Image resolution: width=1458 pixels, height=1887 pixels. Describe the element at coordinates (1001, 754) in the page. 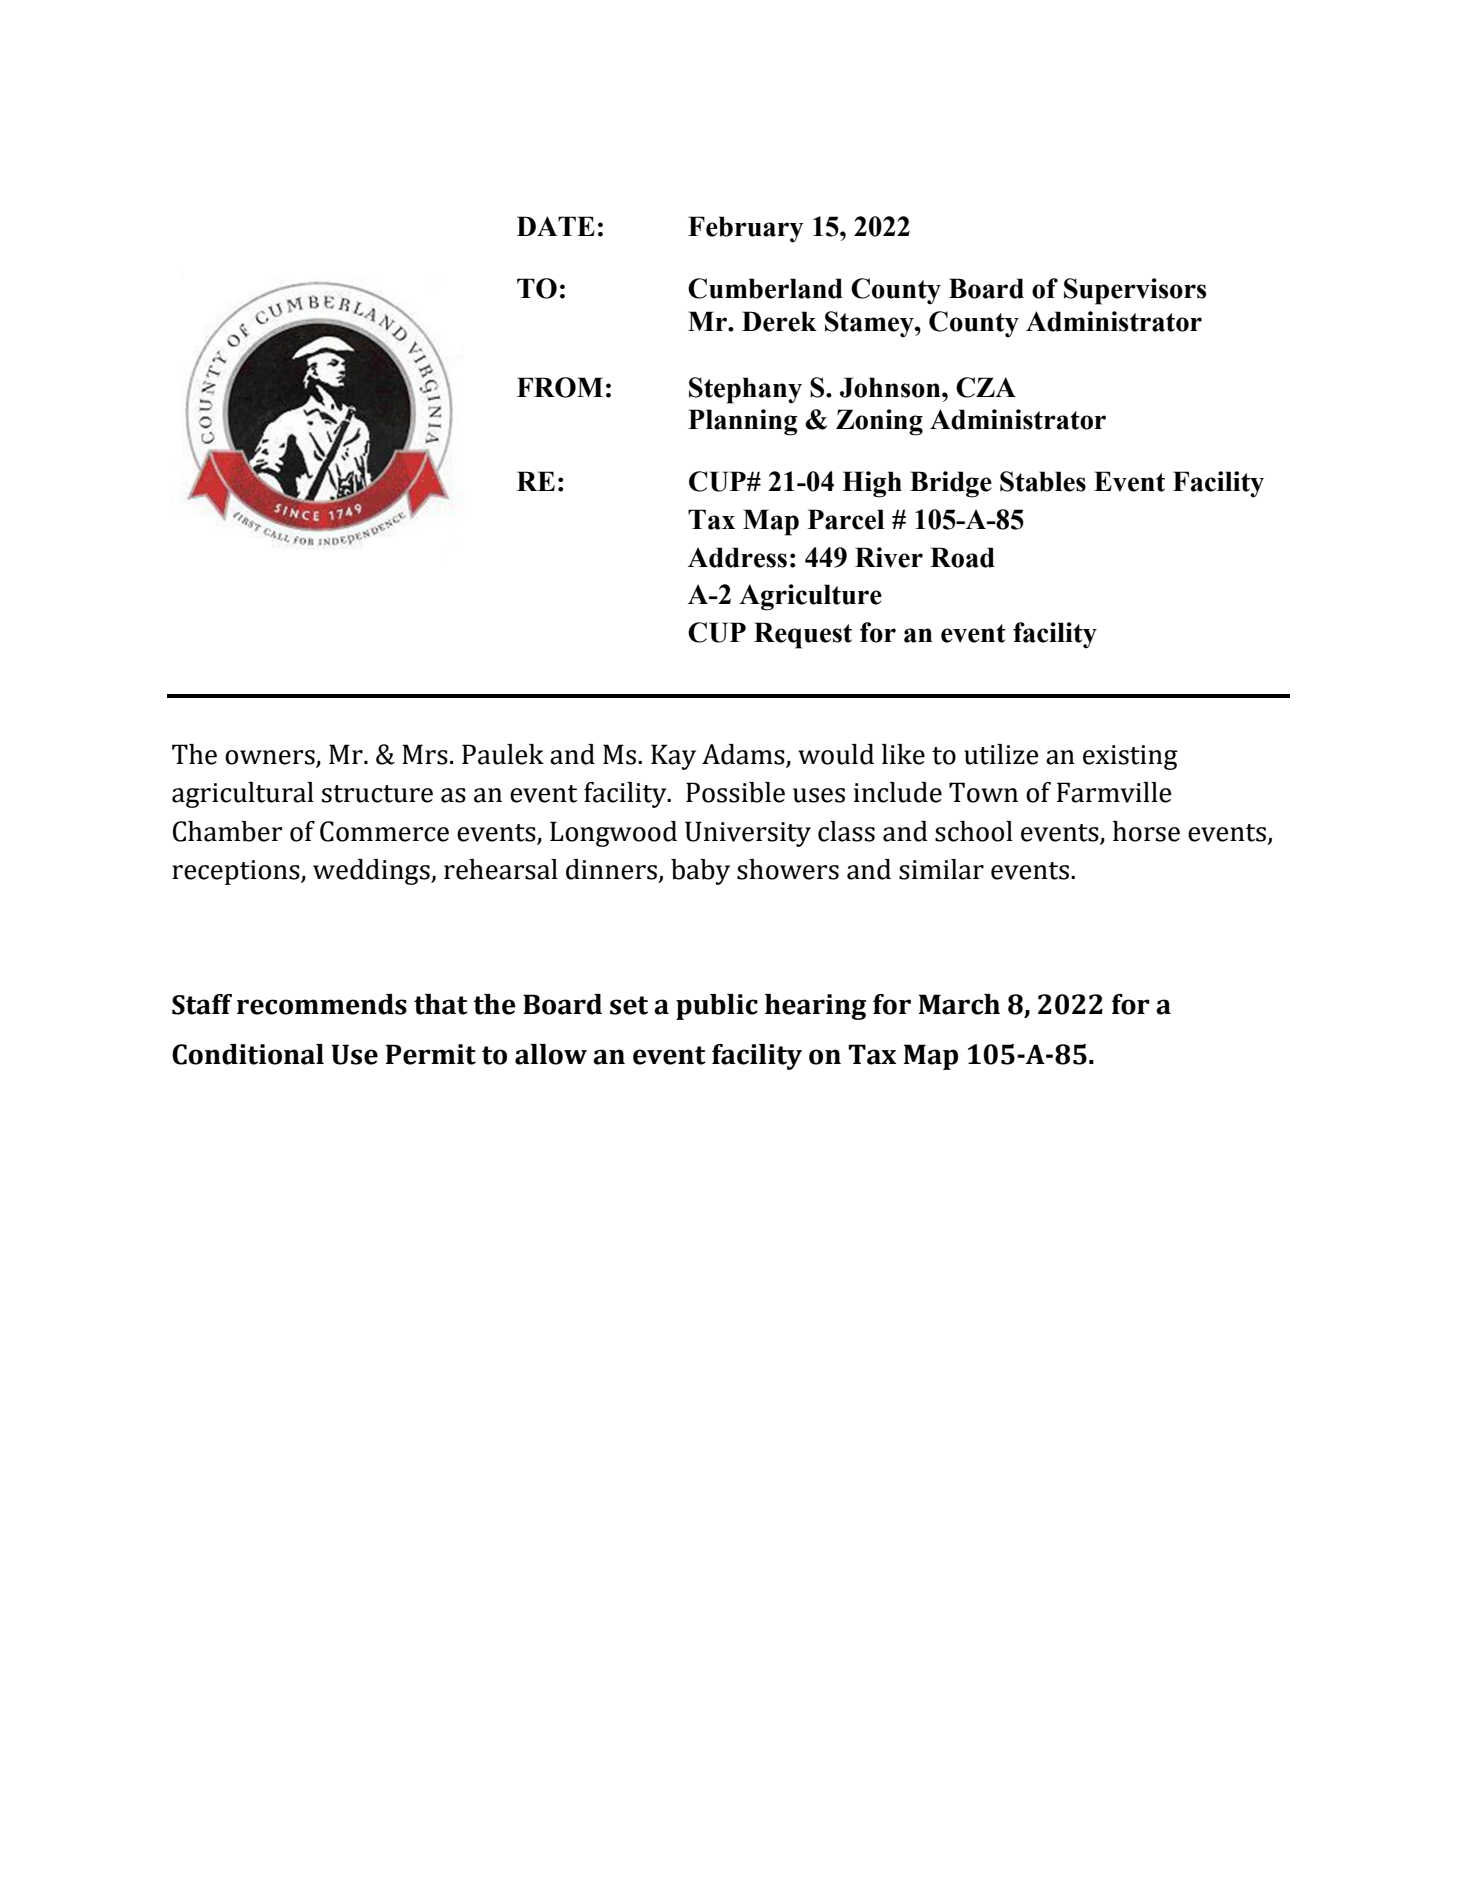

I see `utilize` at that location.
